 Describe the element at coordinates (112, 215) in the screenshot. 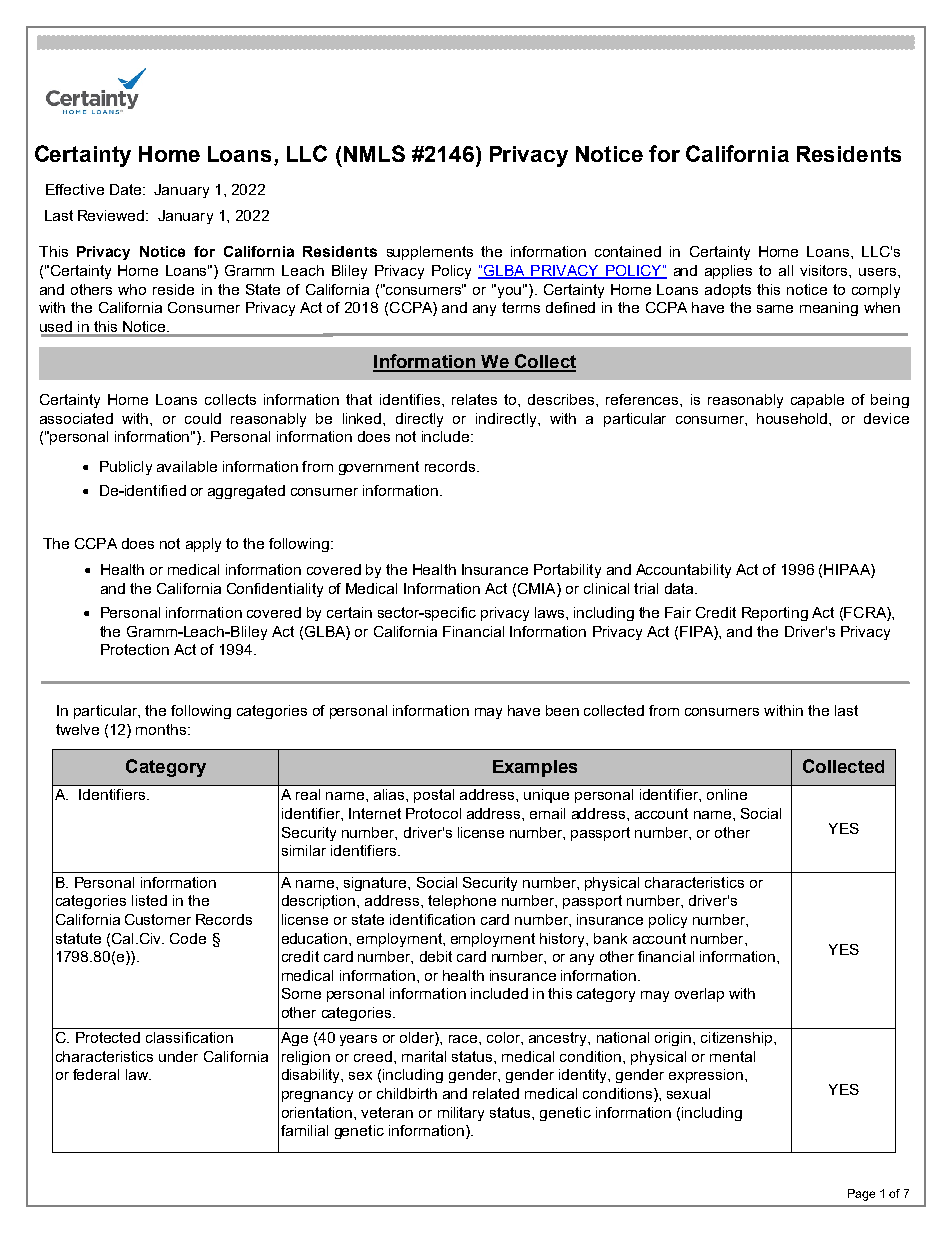

I see `Reviewed` at that location.
